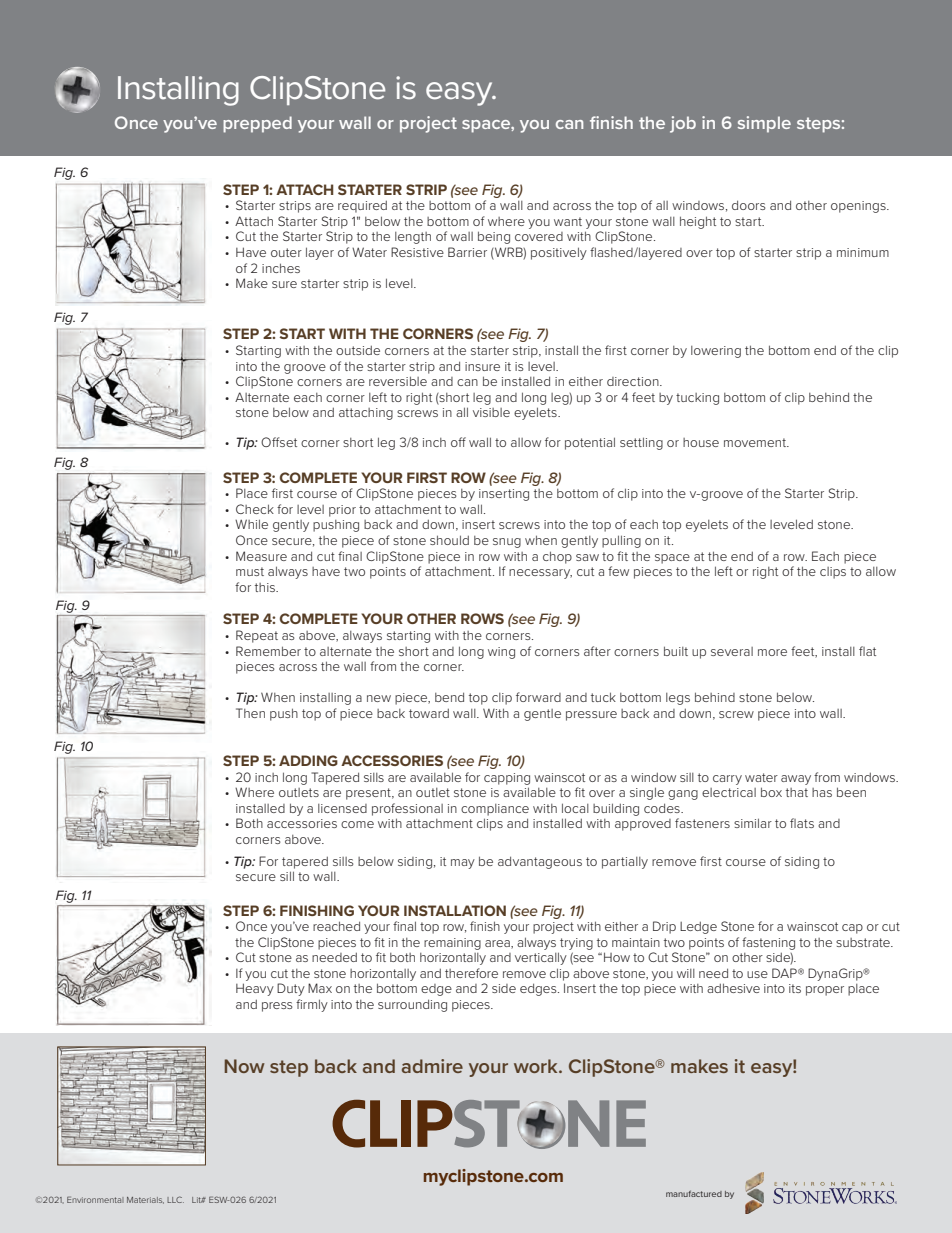 This screenshot has height=1233, width=952. What do you see at coordinates (491, 412) in the screenshot?
I see `visible` at bounding box center [491, 412].
